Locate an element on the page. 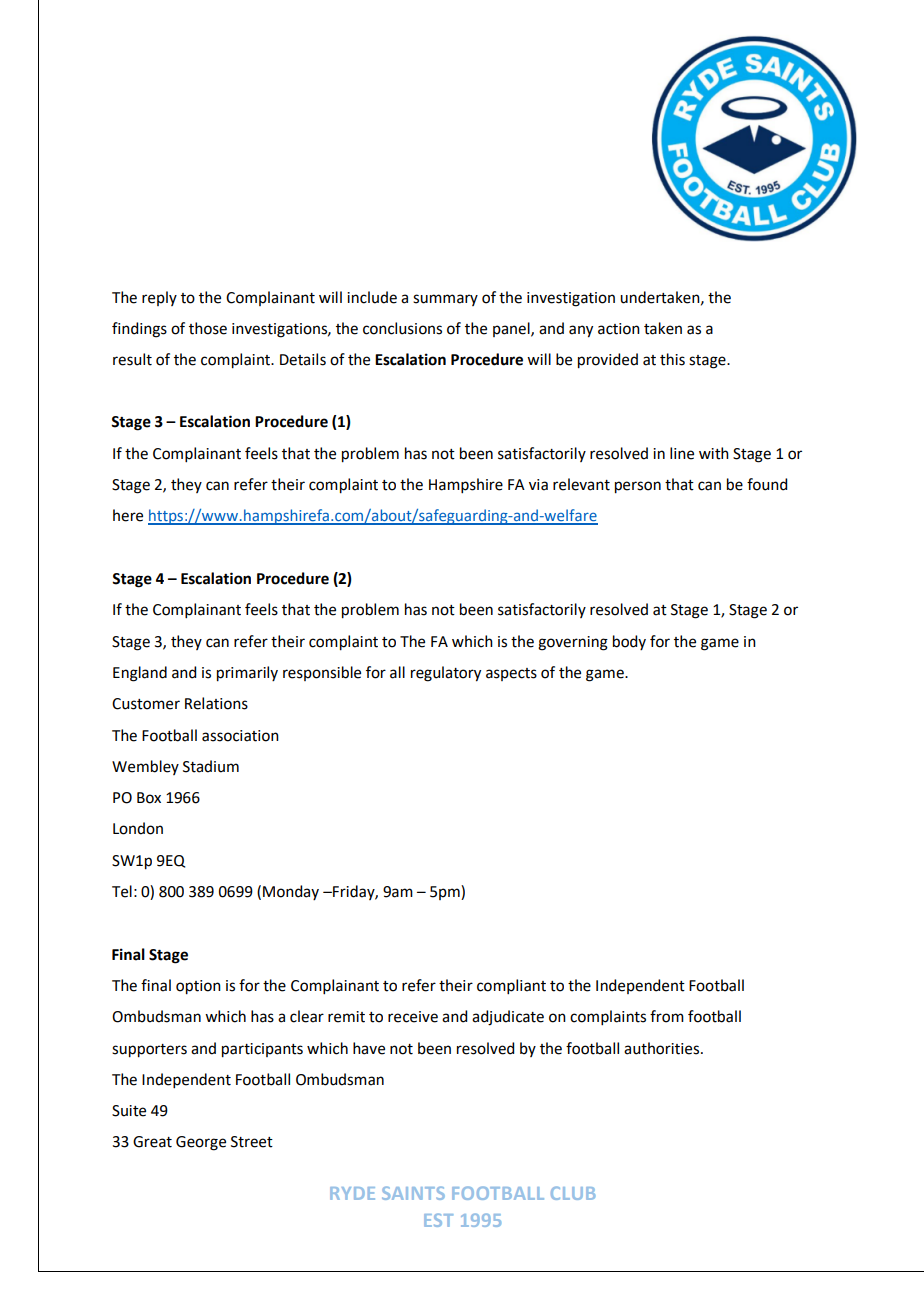  from is located at coordinates (667, 1016).
